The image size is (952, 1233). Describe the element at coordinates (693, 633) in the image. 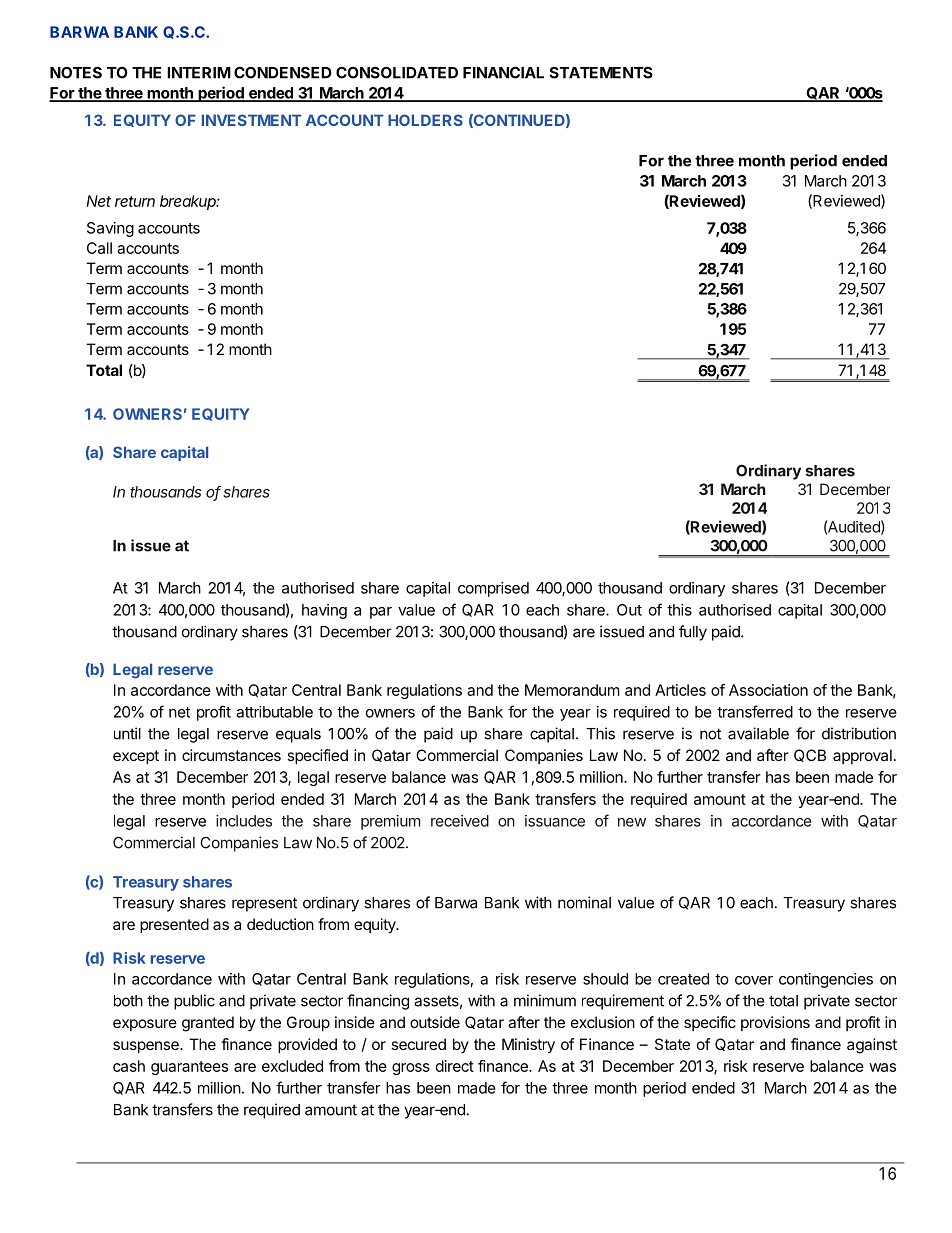

I see `fully` at that location.
